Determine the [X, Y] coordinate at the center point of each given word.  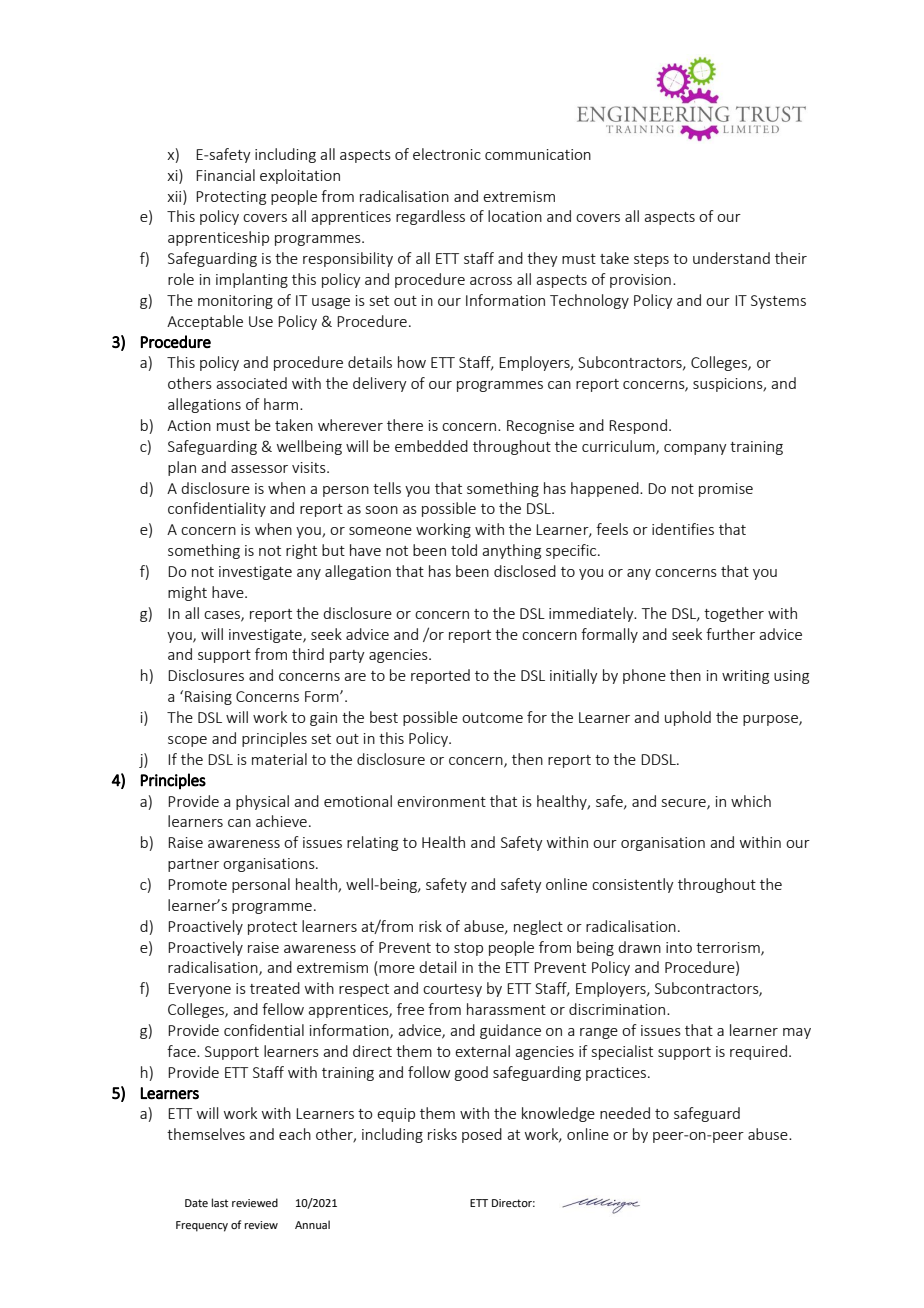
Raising [208, 698]
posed [482, 1135]
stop [468, 949]
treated [275, 988]
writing [745, 677]
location [515, 216]
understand [731, 258]
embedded [431, 446]
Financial [225, 175]
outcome [492, 718]
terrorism [729, 948]
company [695, 449]
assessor [259, 469]
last [220, 1202]
